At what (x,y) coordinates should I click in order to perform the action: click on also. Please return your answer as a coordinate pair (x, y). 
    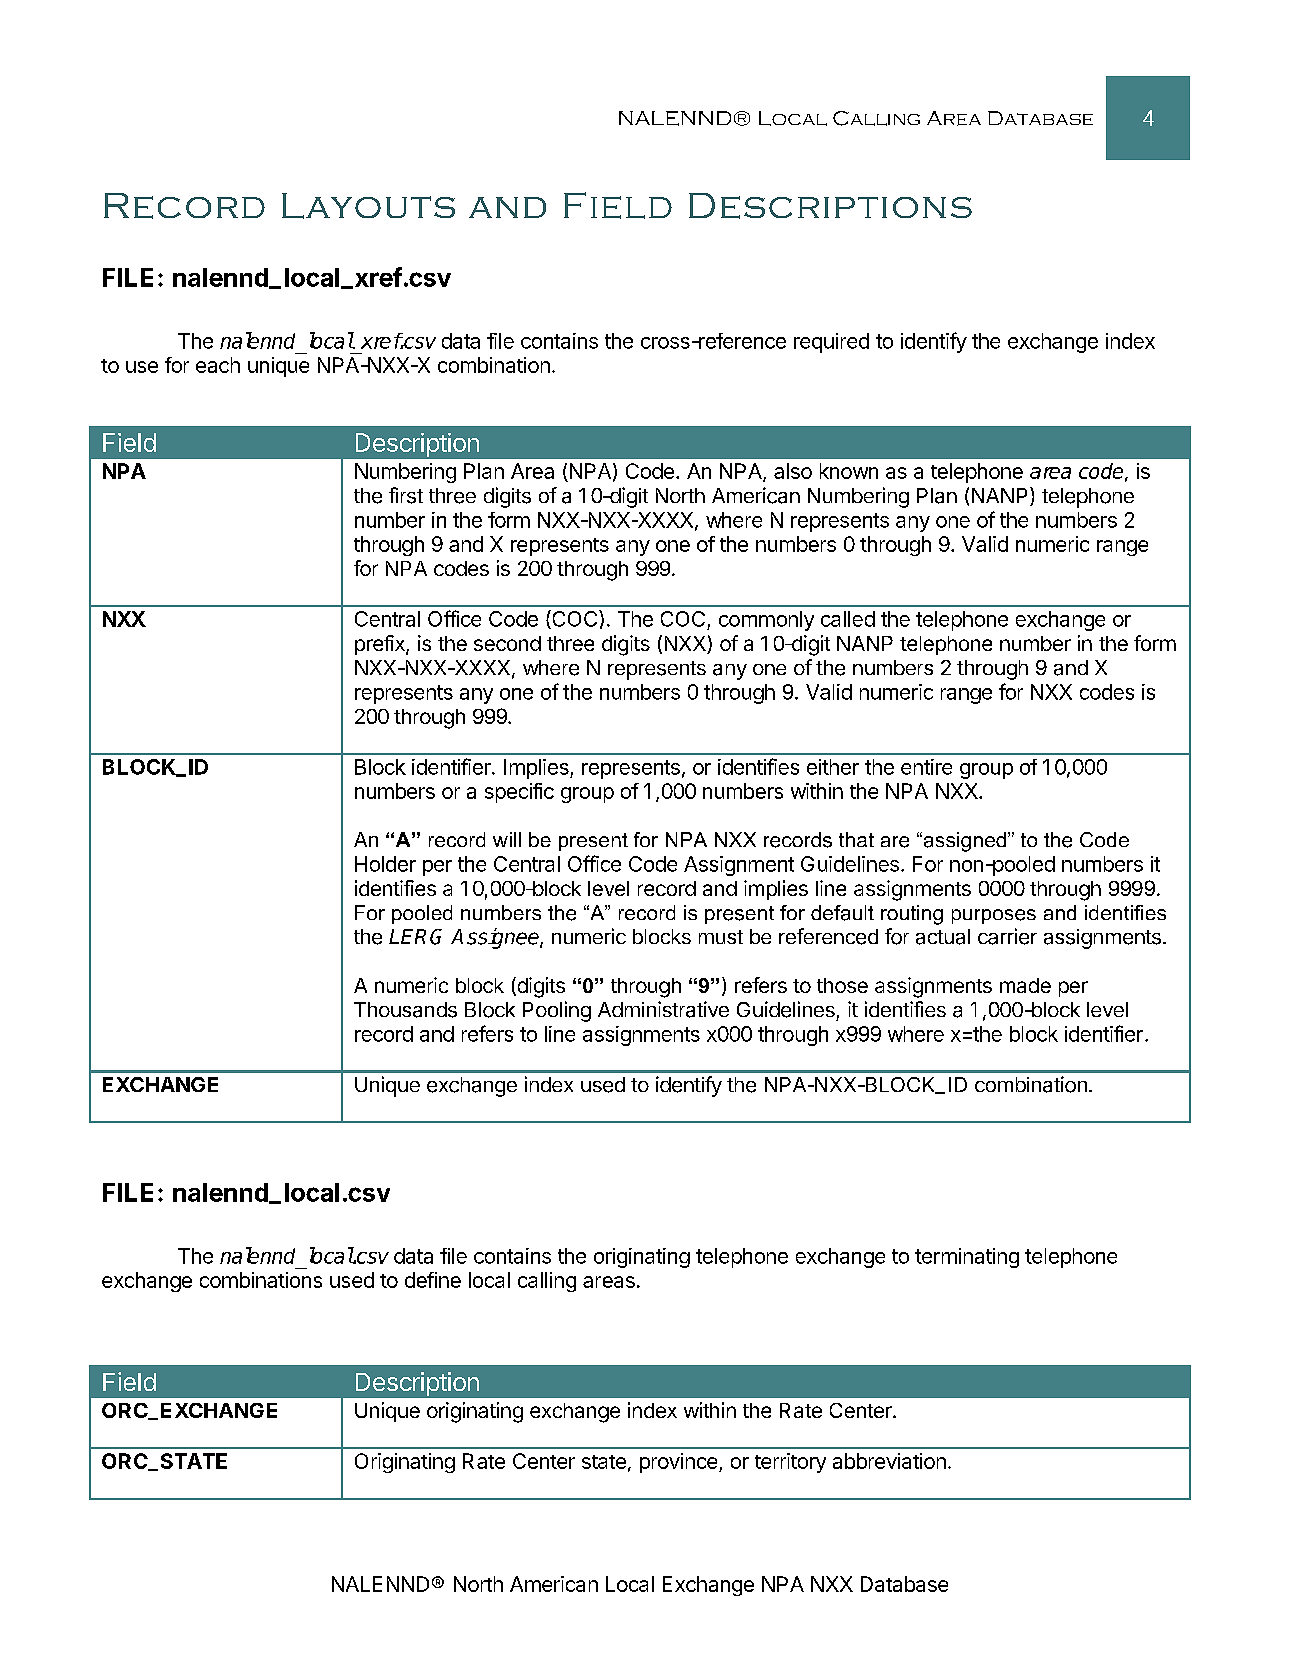
    Looking at the image, I should click on (793, 471).
